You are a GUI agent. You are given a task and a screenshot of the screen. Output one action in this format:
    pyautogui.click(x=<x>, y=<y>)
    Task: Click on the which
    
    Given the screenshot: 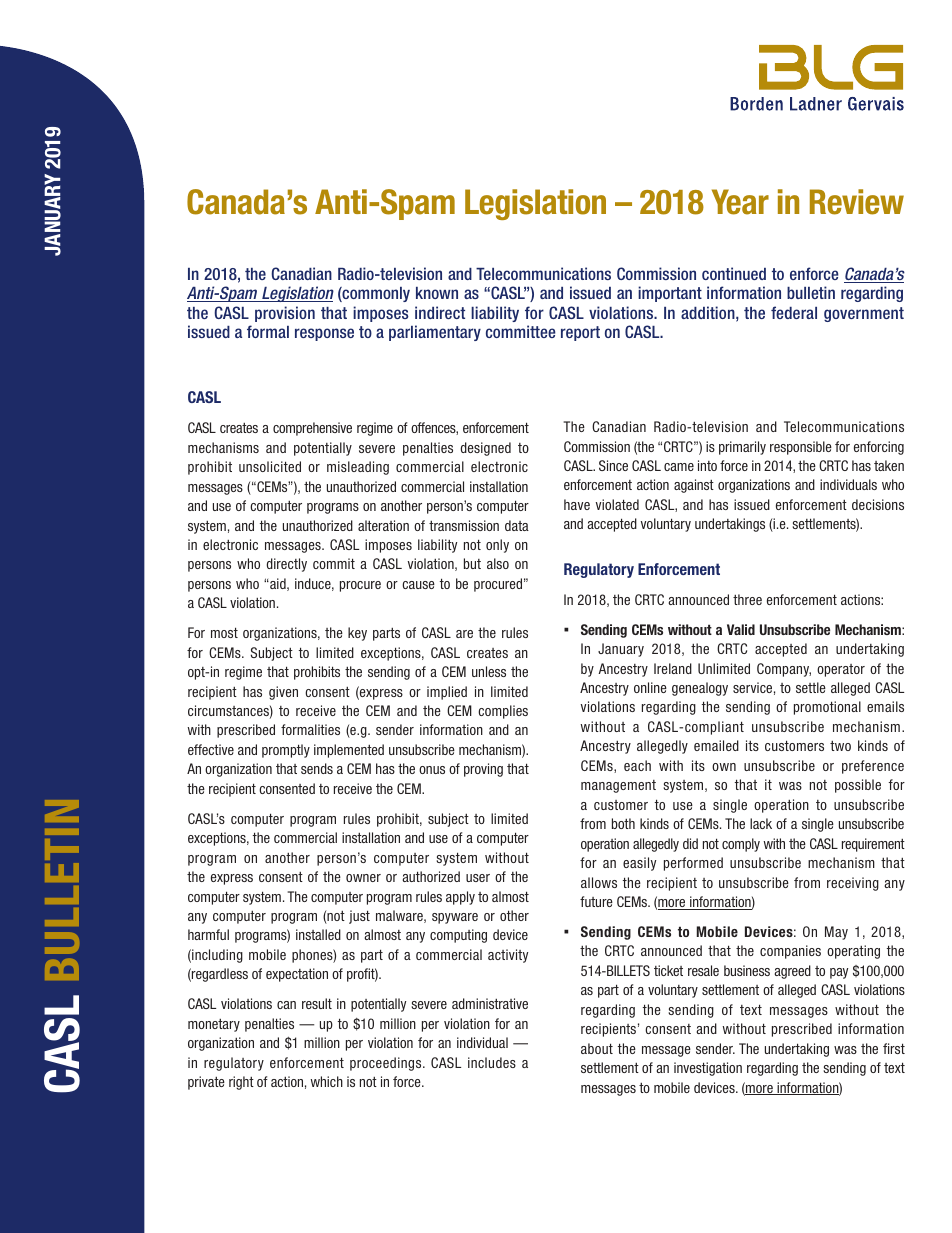 What is the action you would take?
    pyautogui.click(x=326, y=1081)
